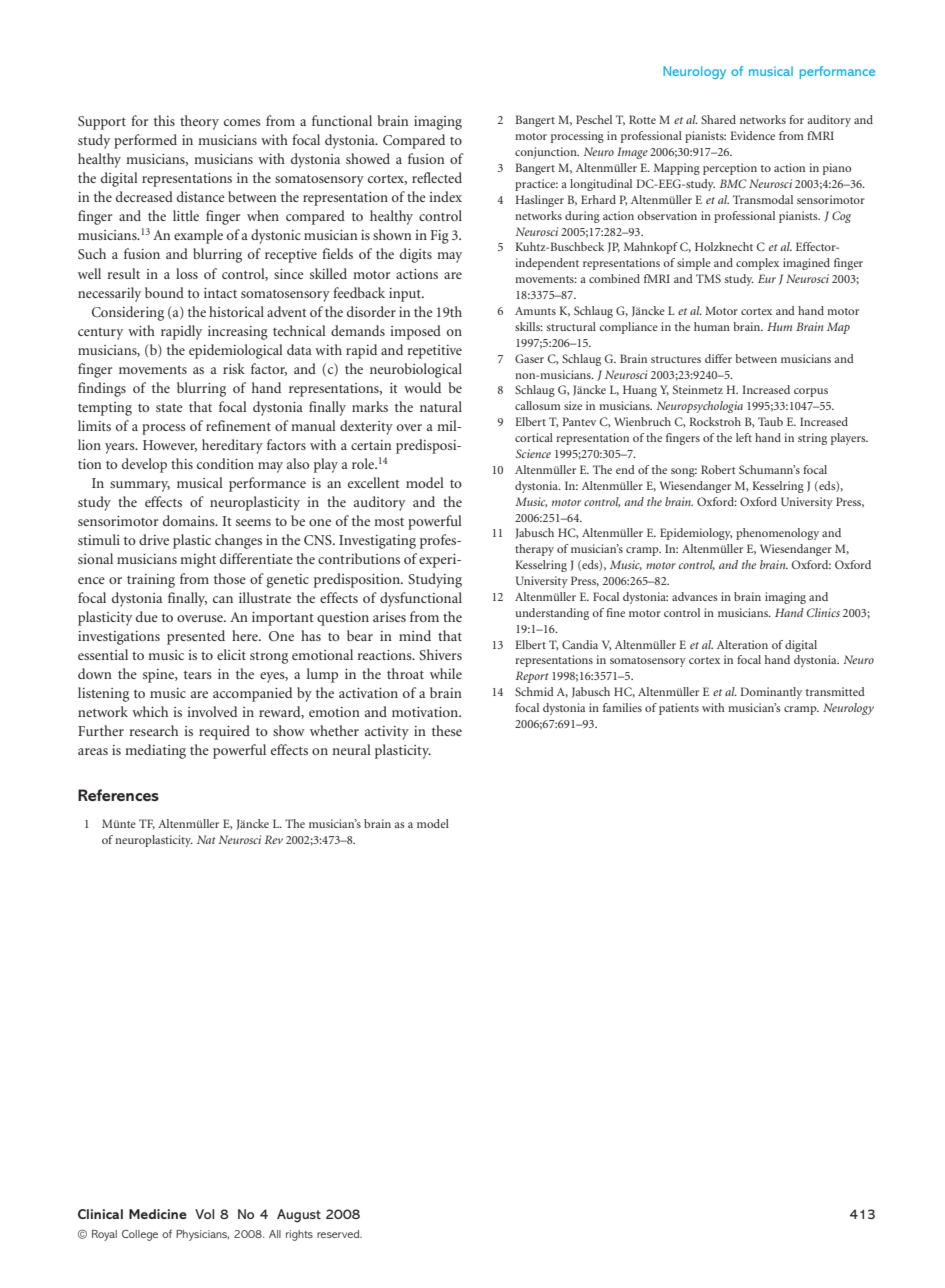 The width and height of the image is (945, 1288). Describe the element at coordinates (169, 408) in the image. I see `state` at that location.
